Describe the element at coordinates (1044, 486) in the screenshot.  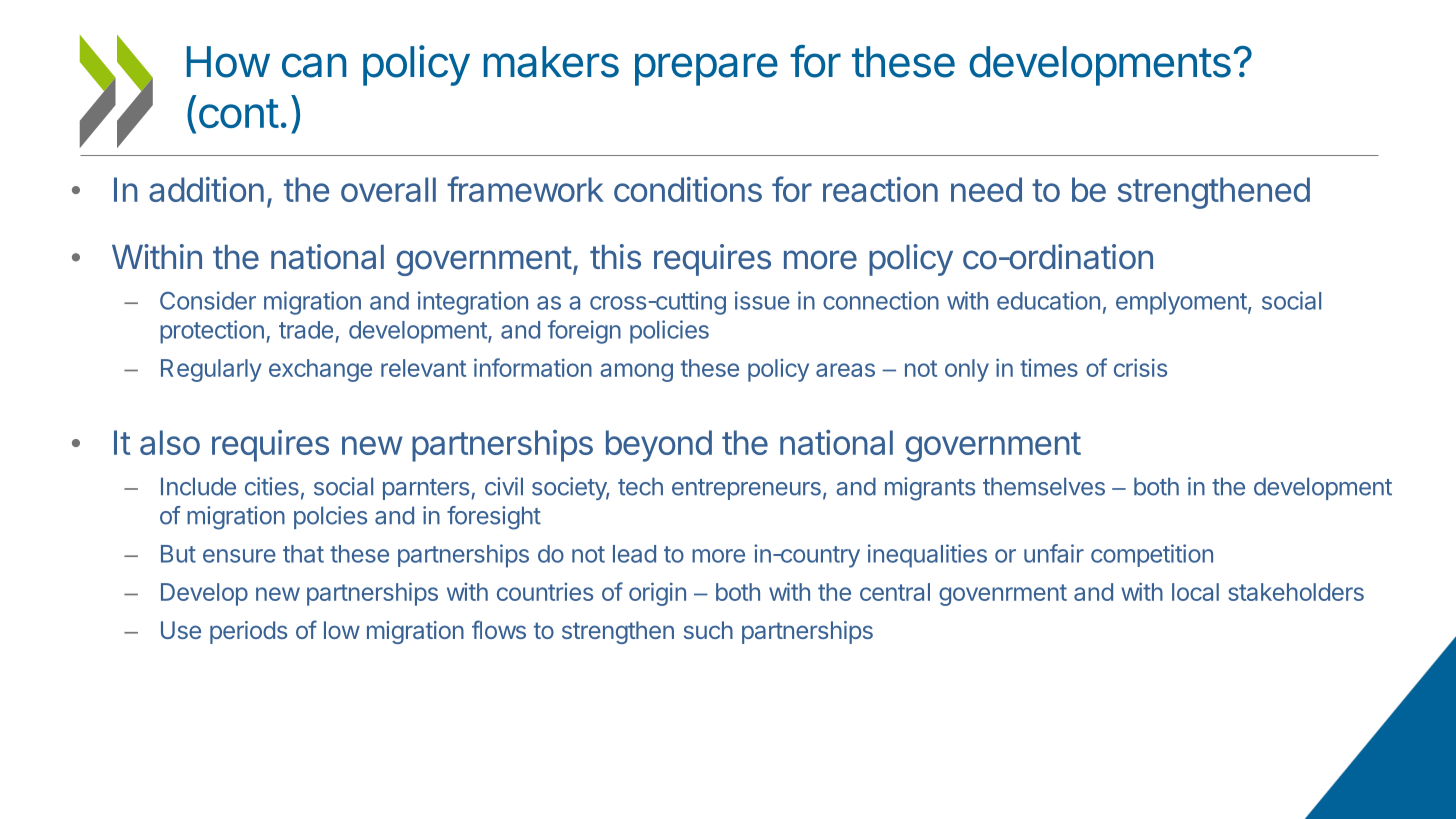
I see `themselves` at that location.
